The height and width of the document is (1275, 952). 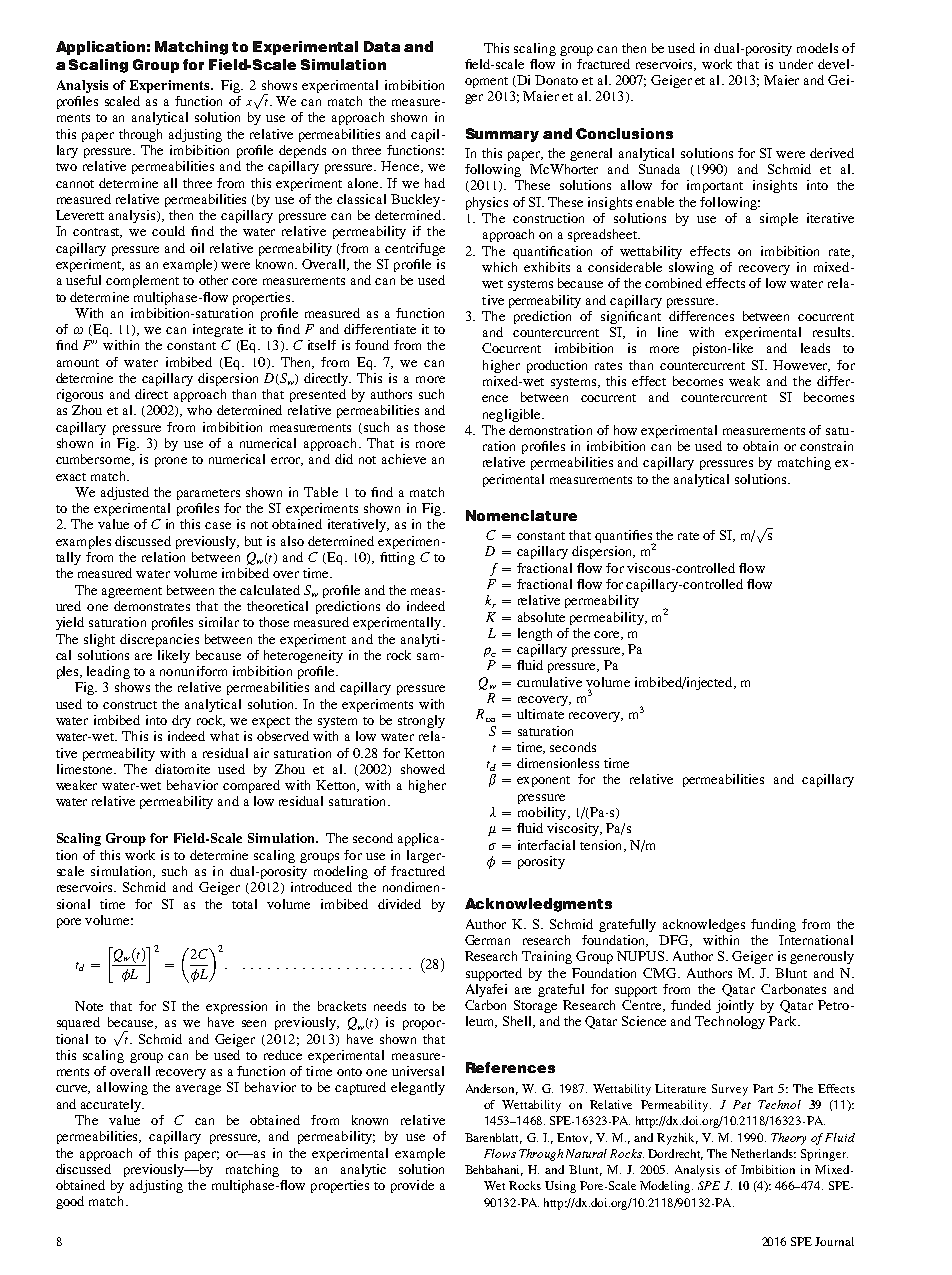 I want to click on Data, so click(x=382, y=46).
